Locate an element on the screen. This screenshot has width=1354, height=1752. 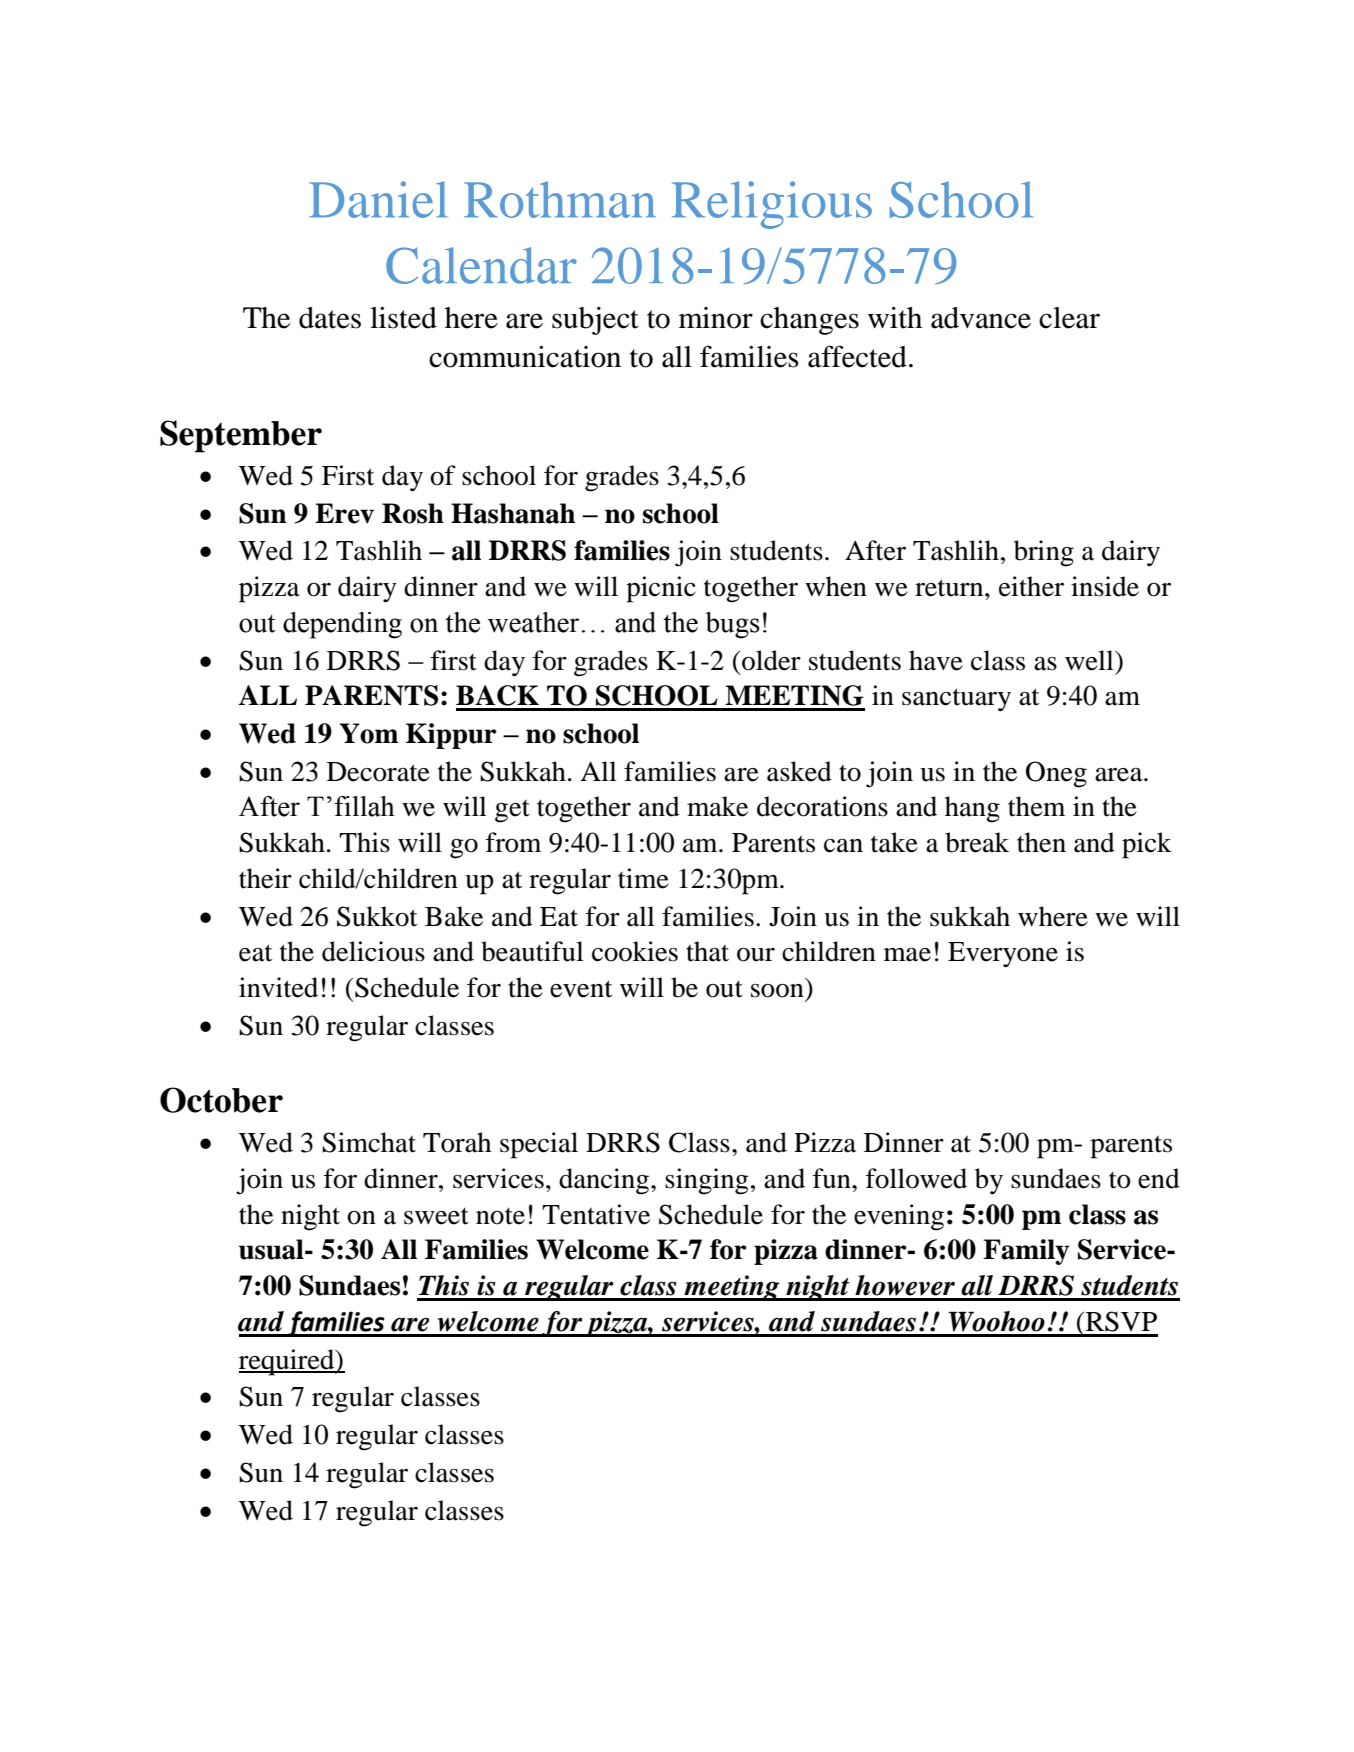
Yom is located at coordinates (368, 733).
